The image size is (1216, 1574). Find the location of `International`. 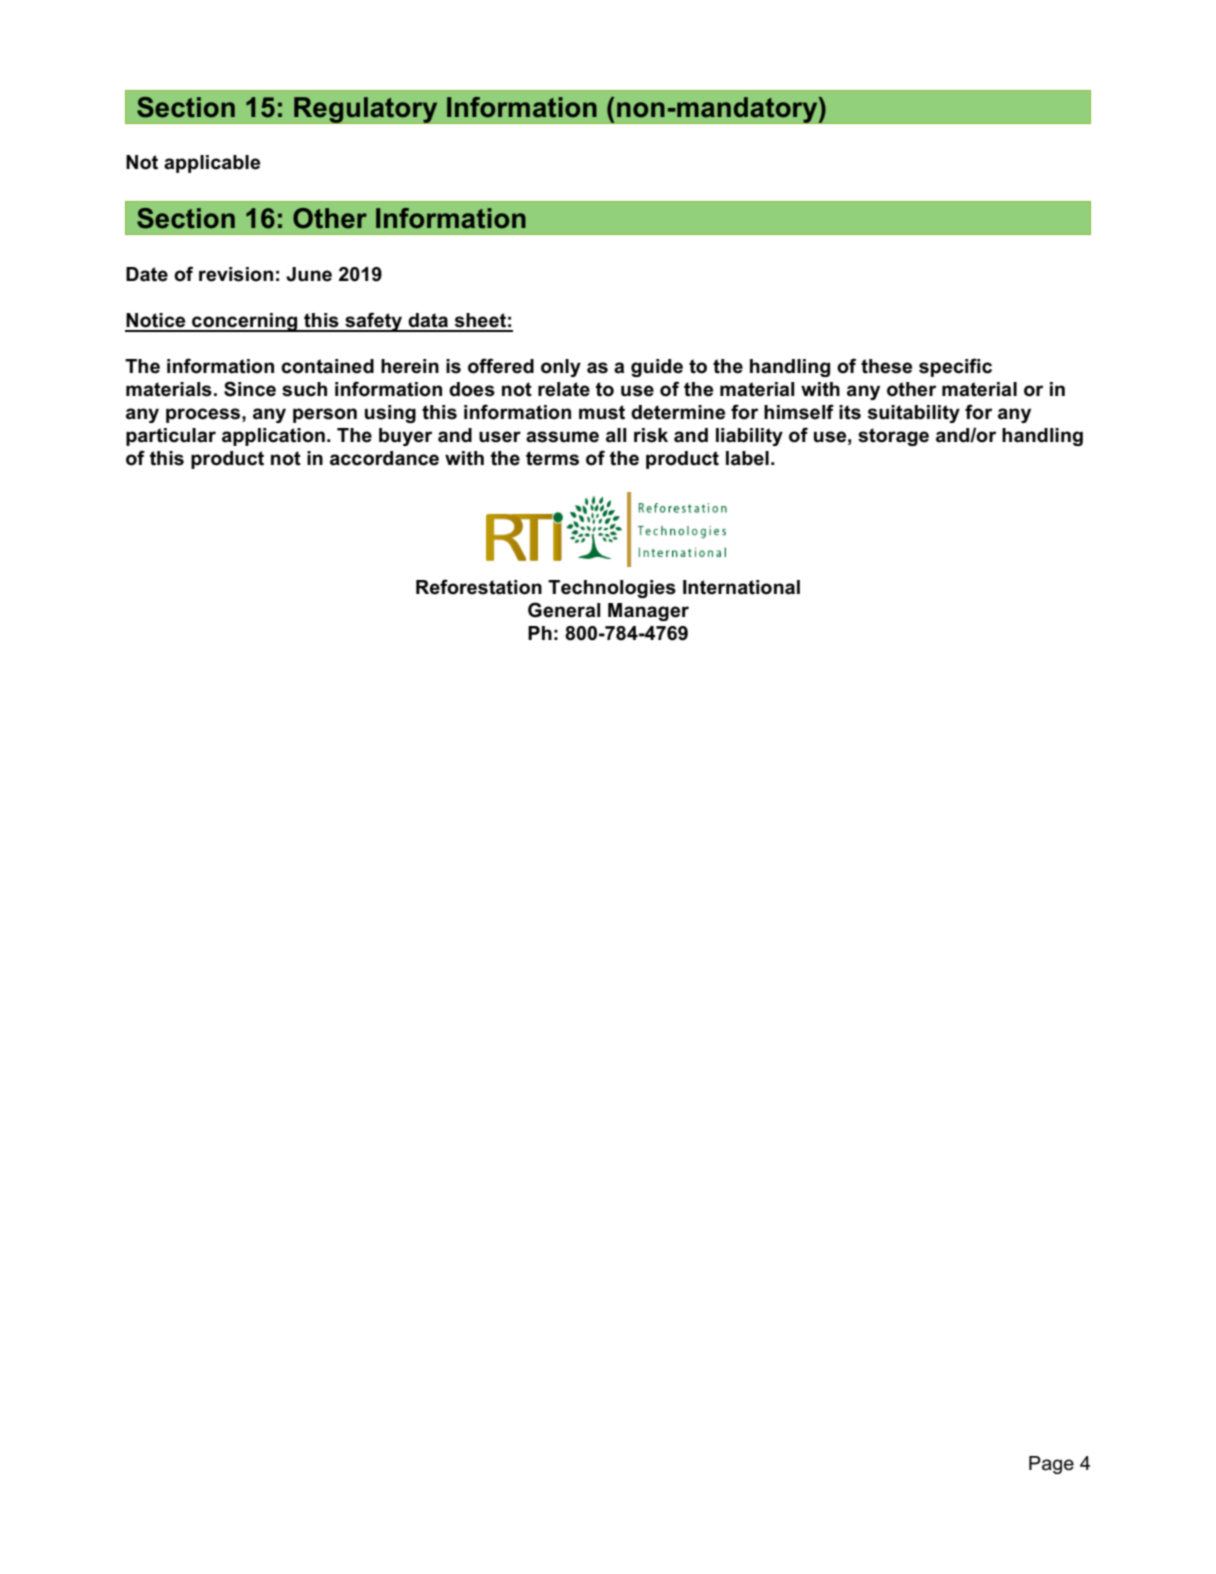

International is located at coordinates (741, 587).
